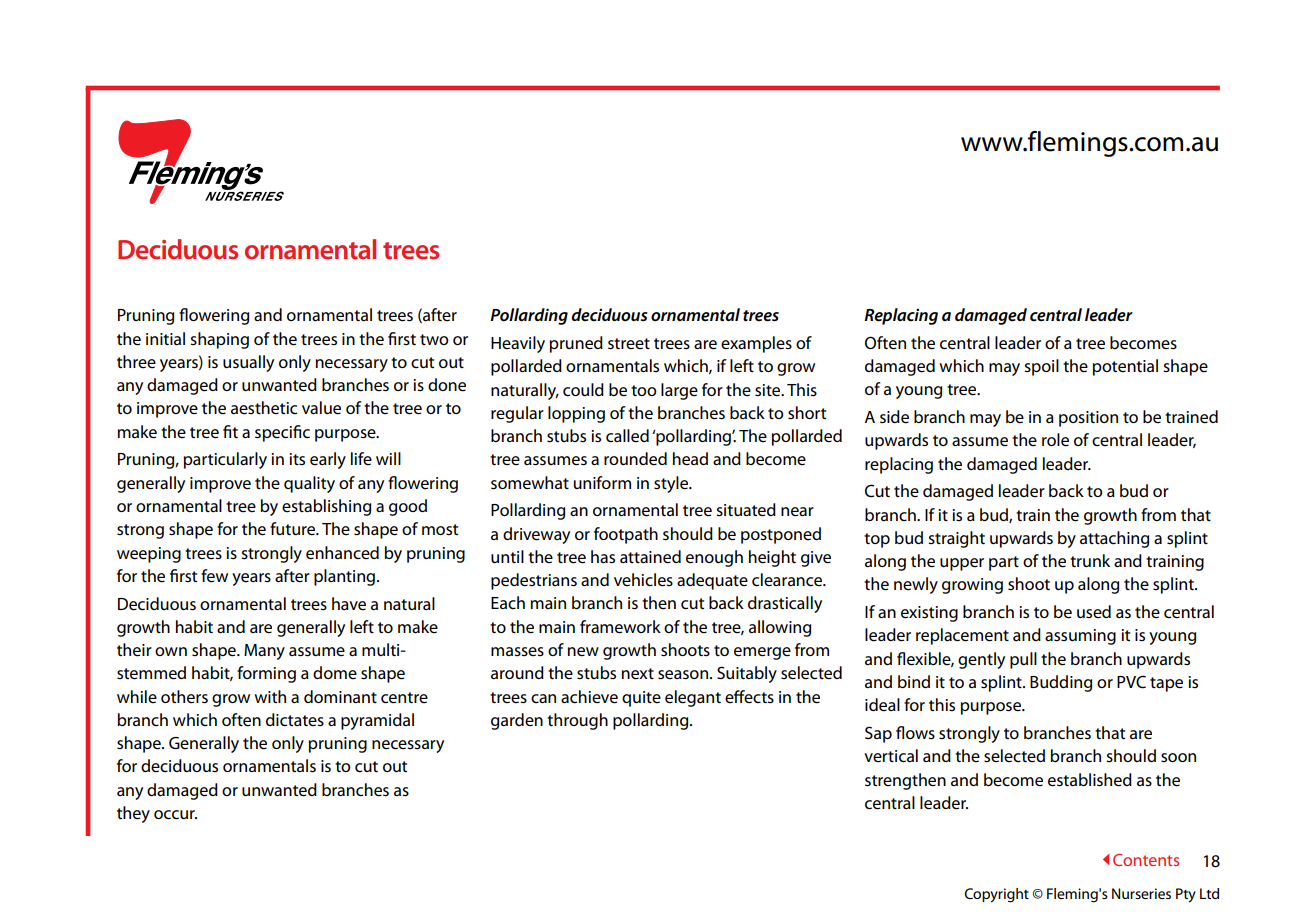  I want to click on examples, so click(756, 344).
